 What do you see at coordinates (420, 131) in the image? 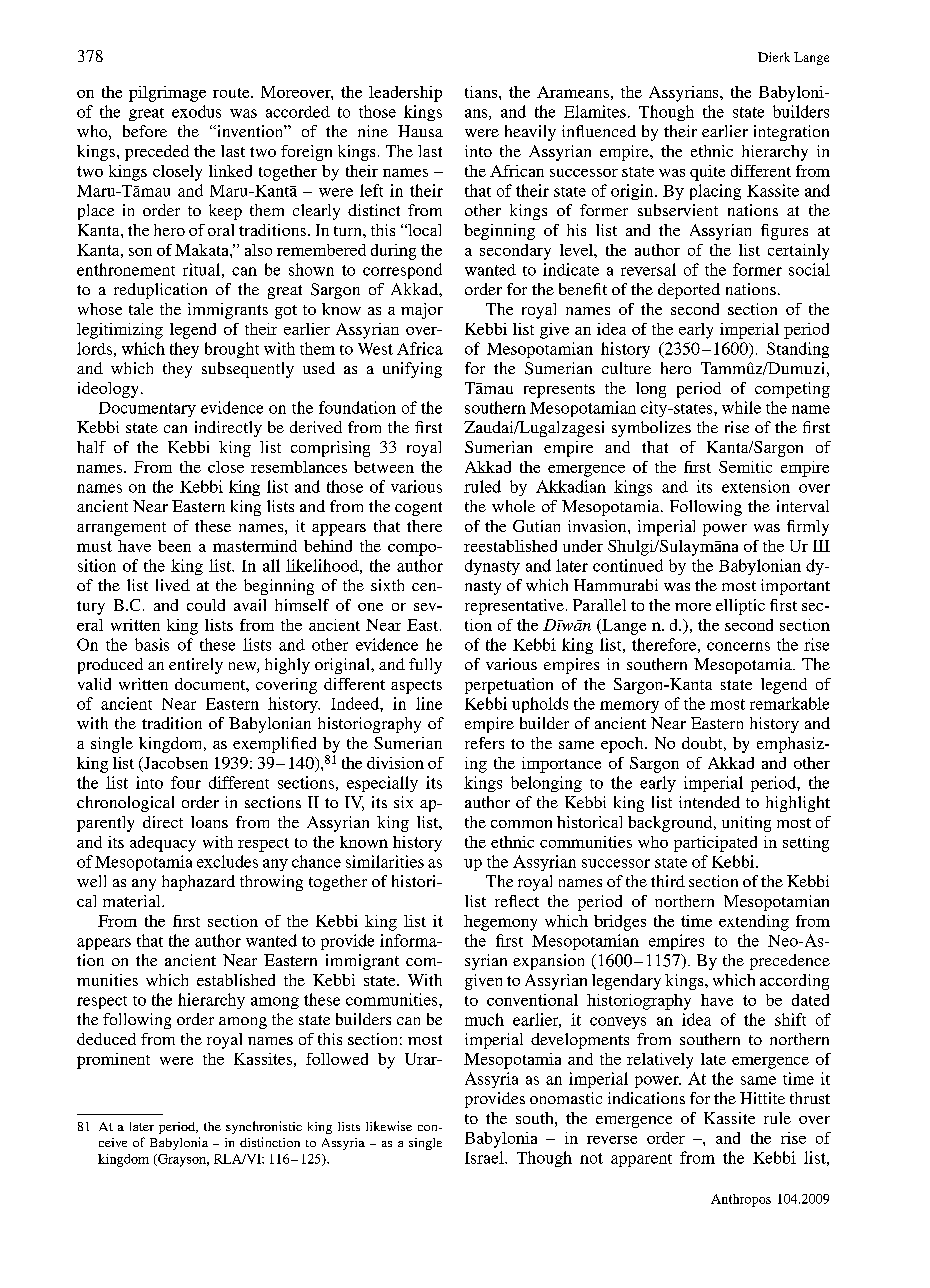
I see `Hausa` at bounding box center [420, 131].
